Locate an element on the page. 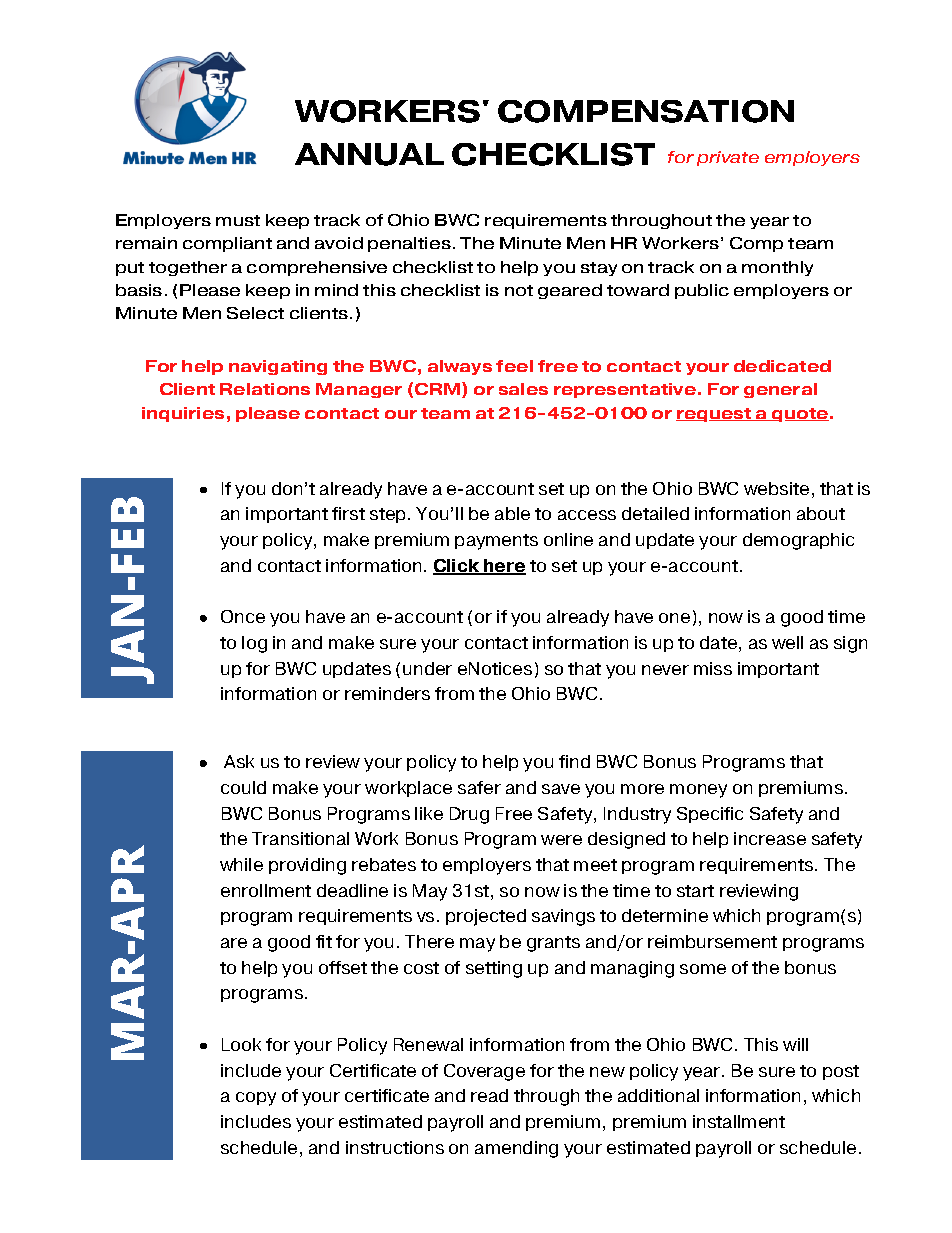 This document has height=1233, width=952. copy is located at coordinates (256, 1099).
